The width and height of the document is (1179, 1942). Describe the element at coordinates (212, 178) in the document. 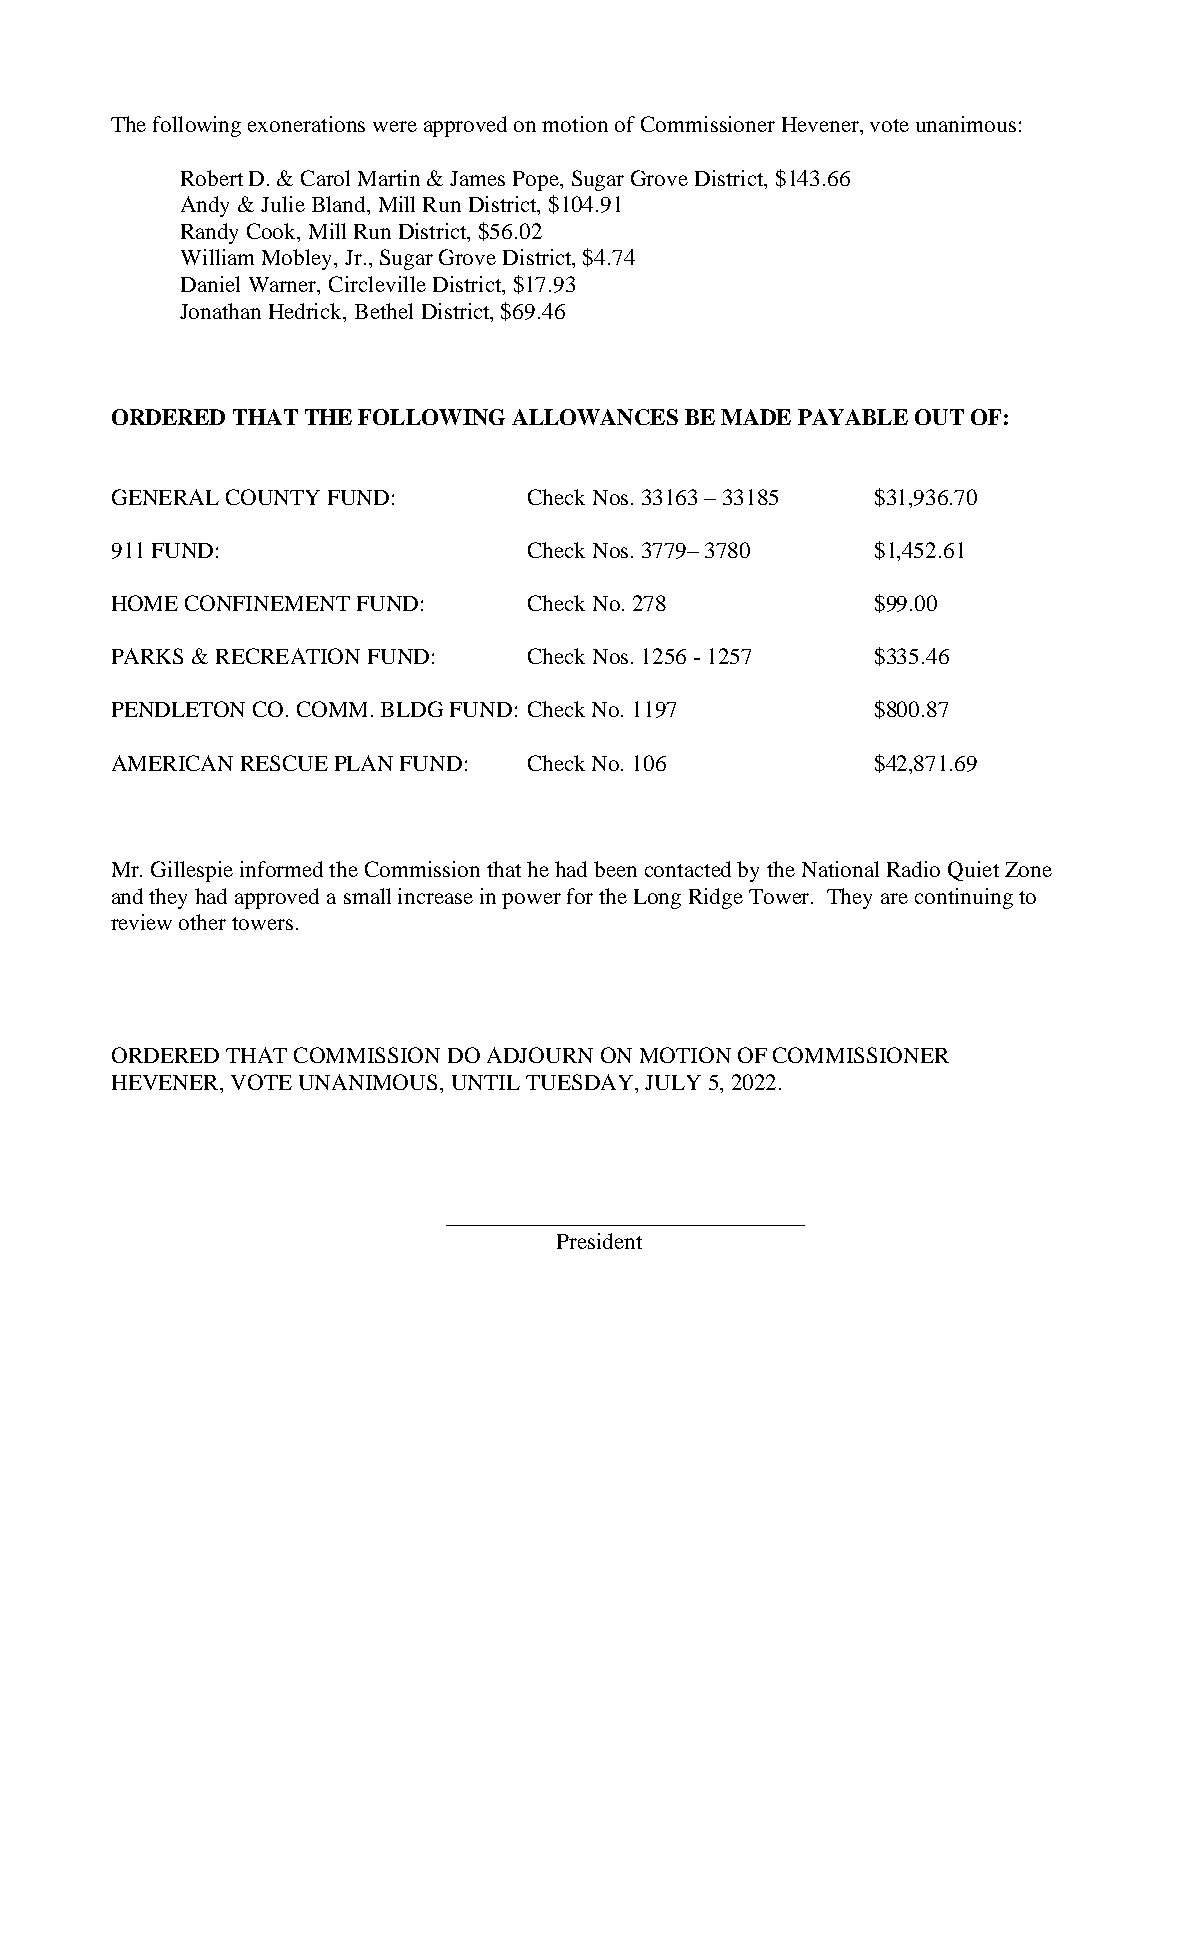

I see `Robert` at that location.
